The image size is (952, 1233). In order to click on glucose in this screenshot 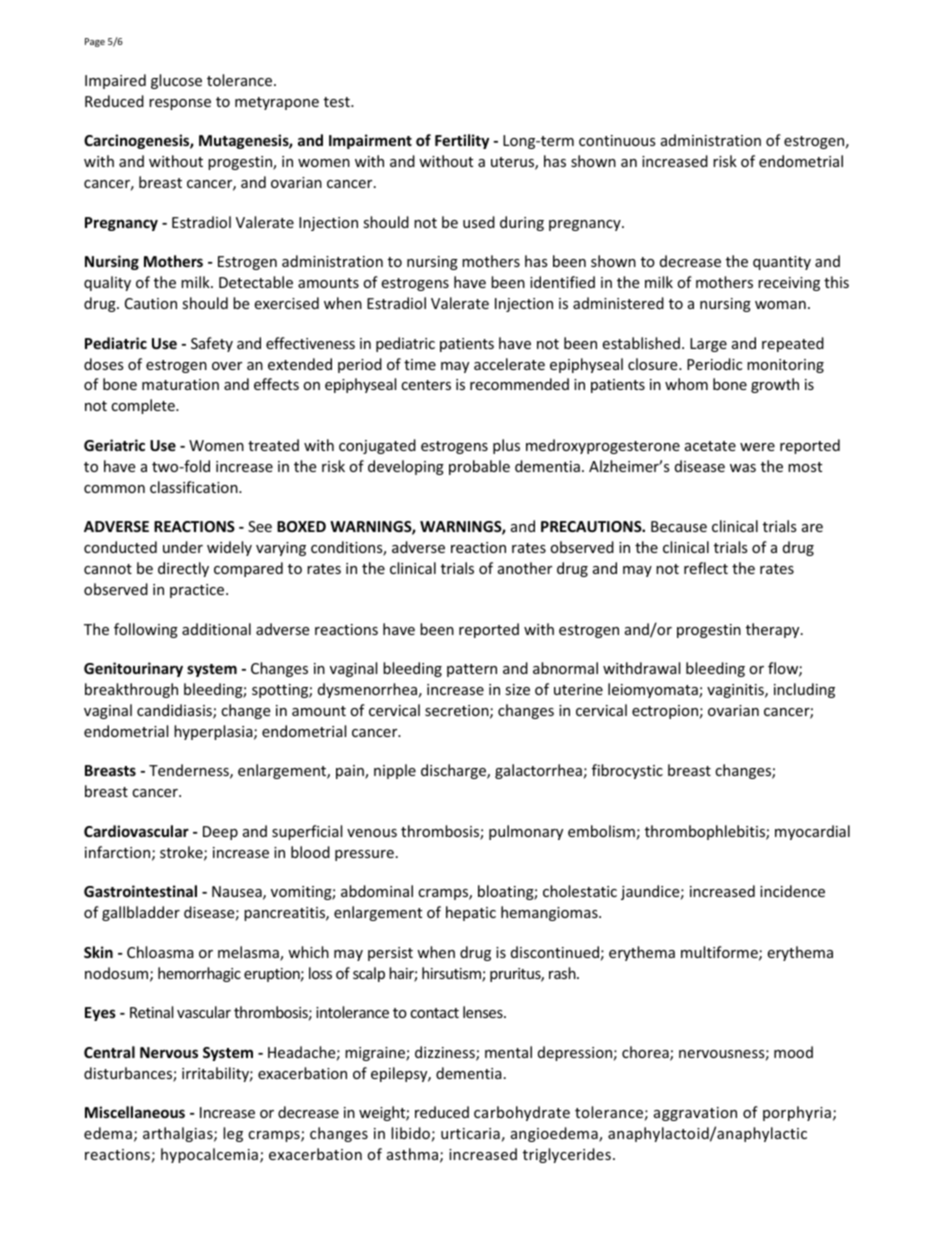, I will do `click(176, 81)`.
